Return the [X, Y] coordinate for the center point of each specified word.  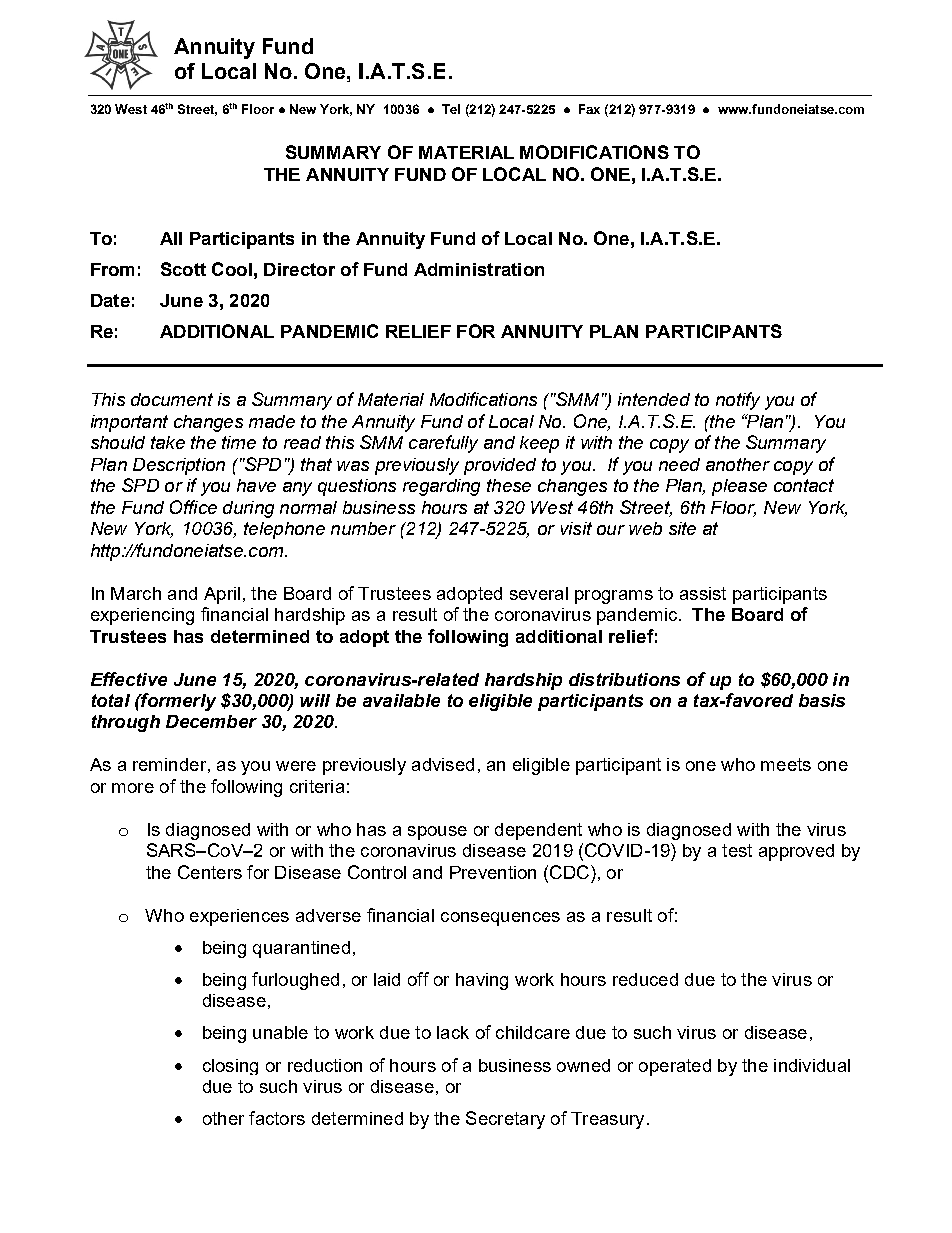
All [171, 238]
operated [675, 1067]
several [539, 593]
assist [703, 593]
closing [230, 1067]
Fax [589, 109]
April [222, 595]
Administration [479, 269]
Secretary [505, 1120]
